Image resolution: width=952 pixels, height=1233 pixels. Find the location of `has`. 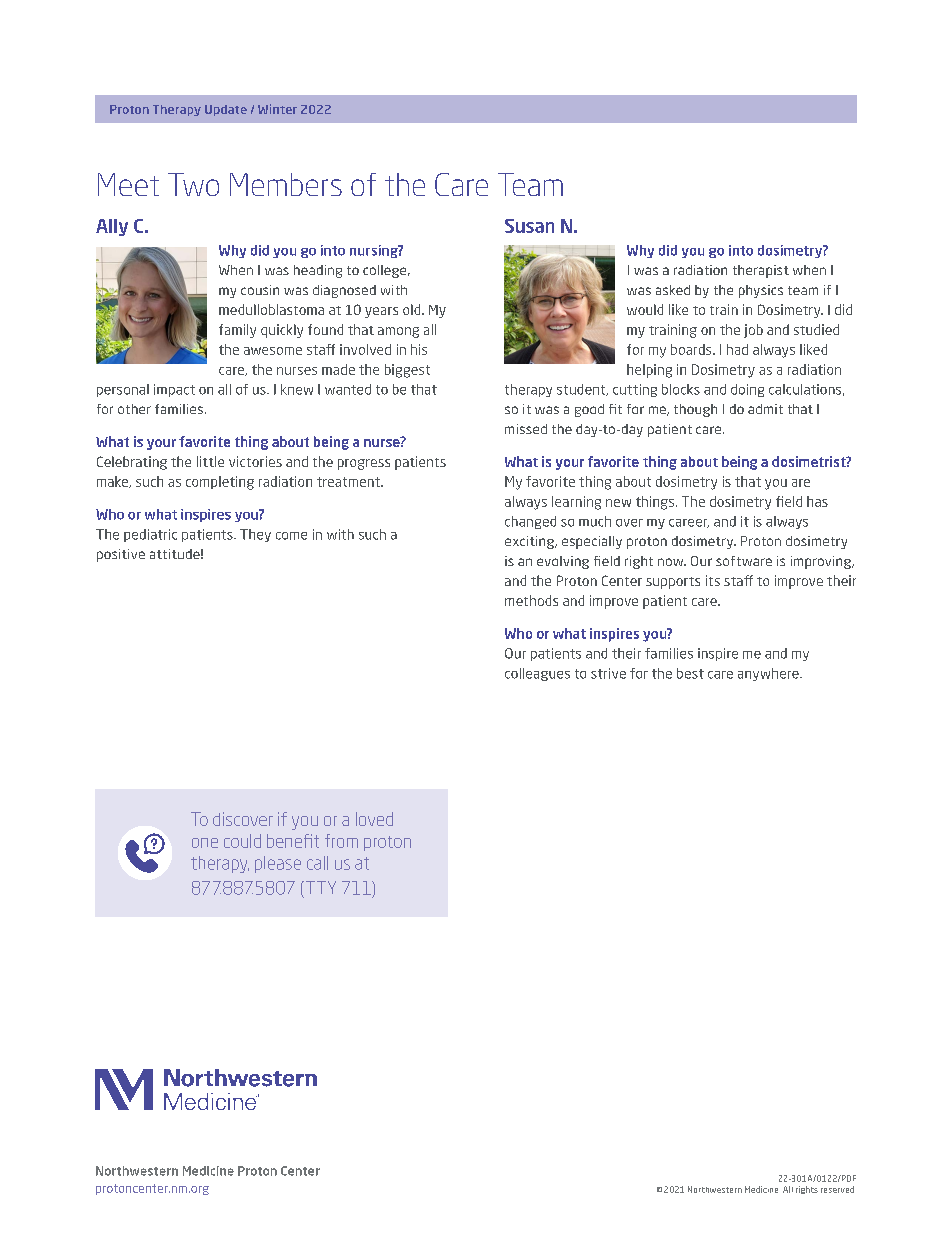

has is located at coordinates (817, 501).
